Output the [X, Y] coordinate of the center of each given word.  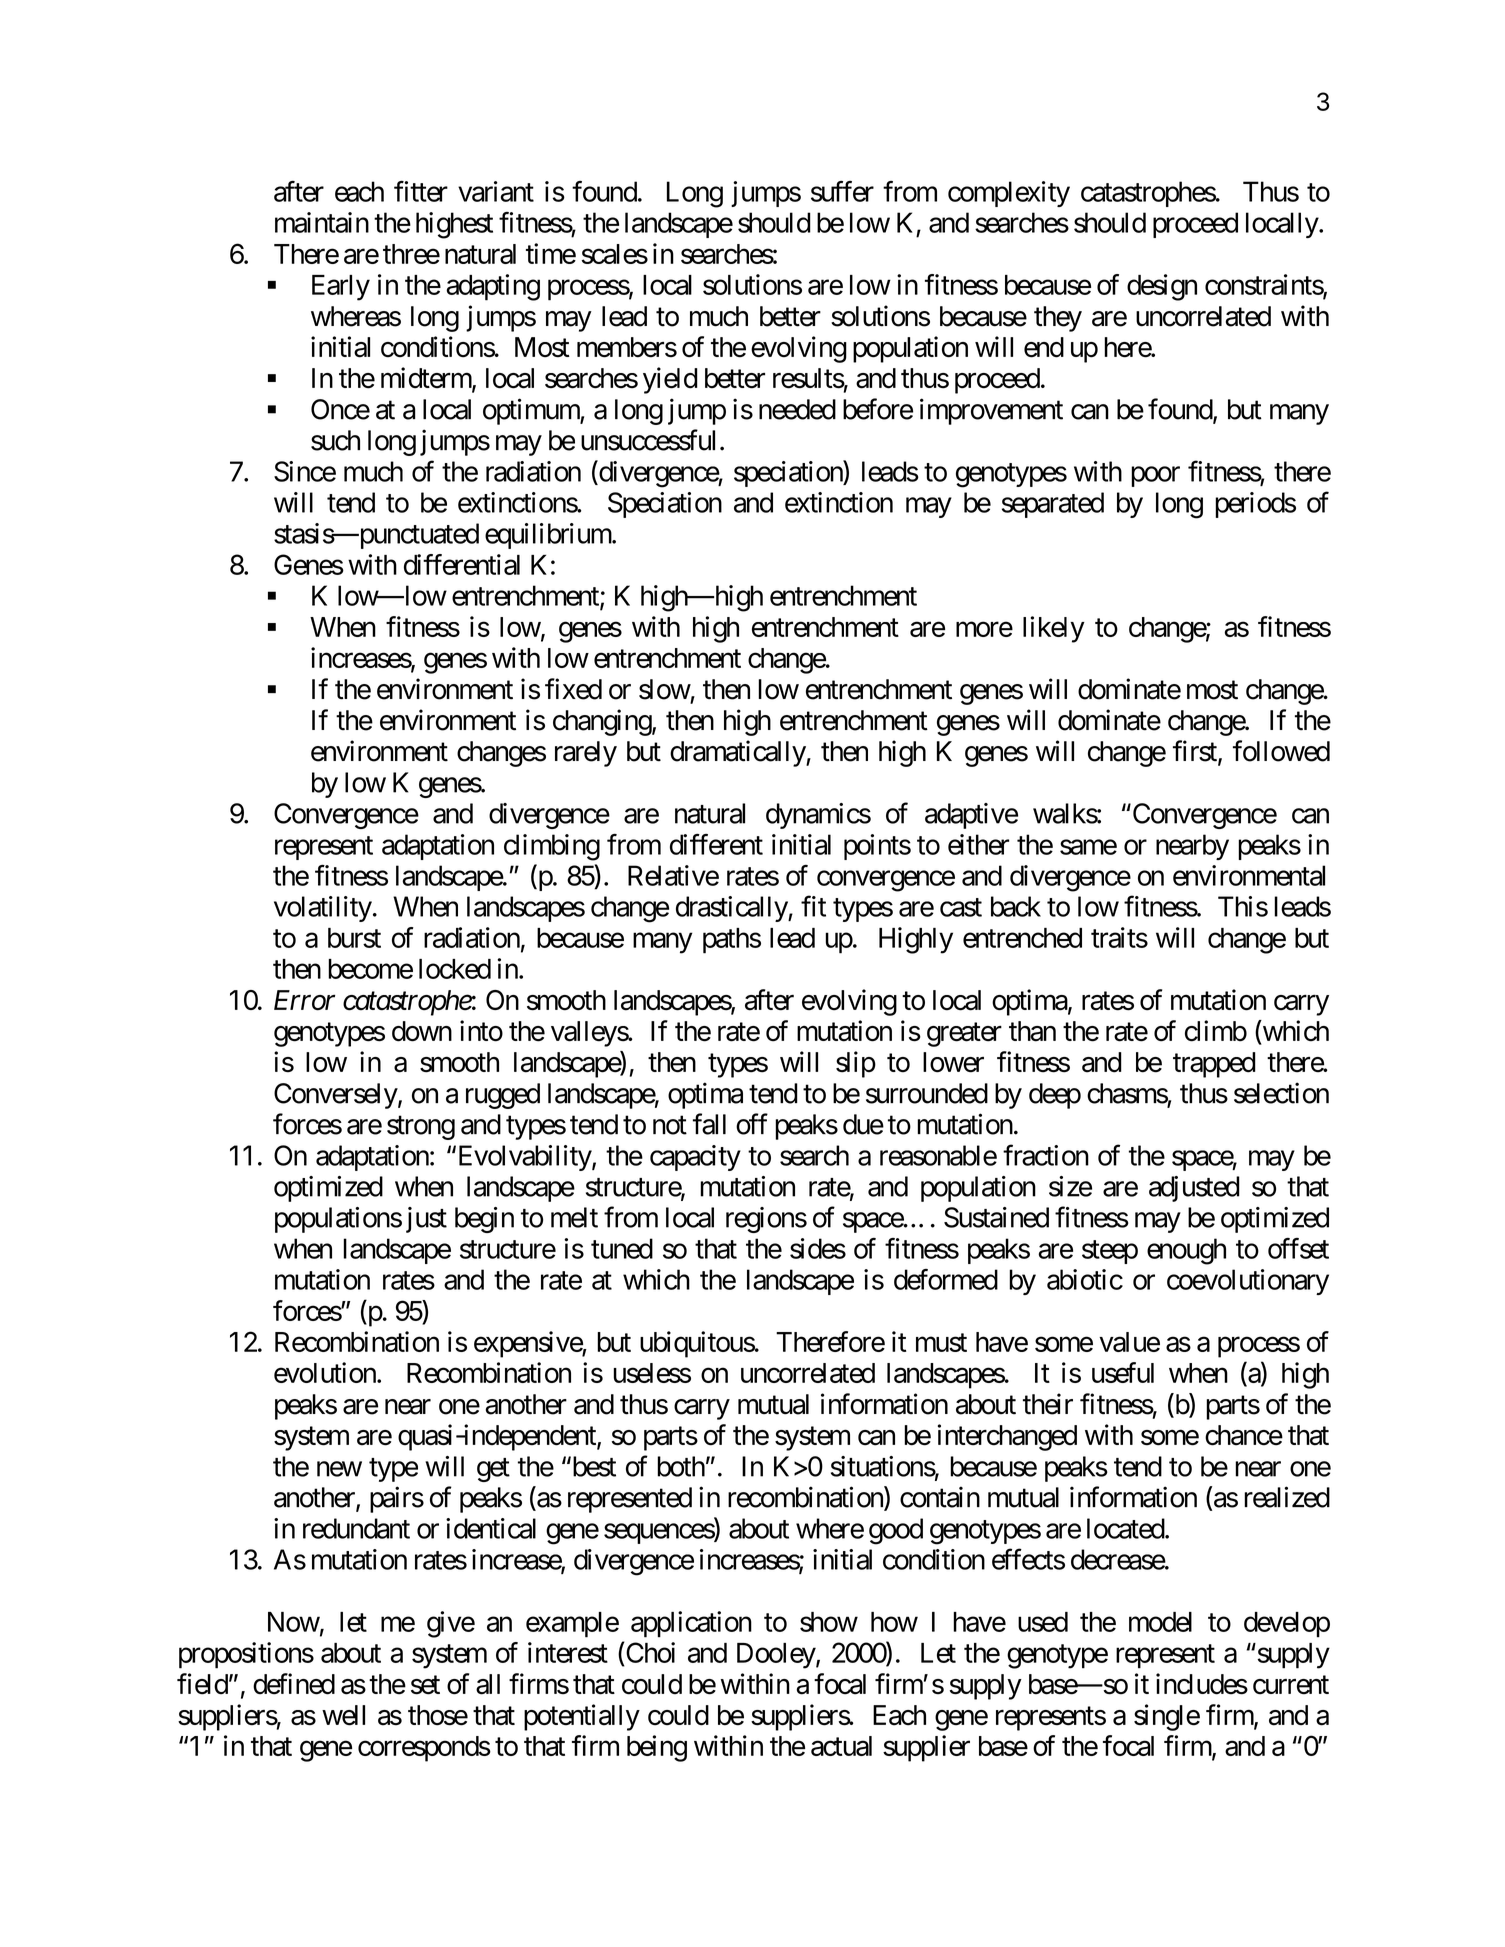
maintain [322, 222]
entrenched [1022, 938]
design [1162, 287]
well [343, 1715]
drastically [732, 909]
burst [354, 938]
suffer [842, 191]
